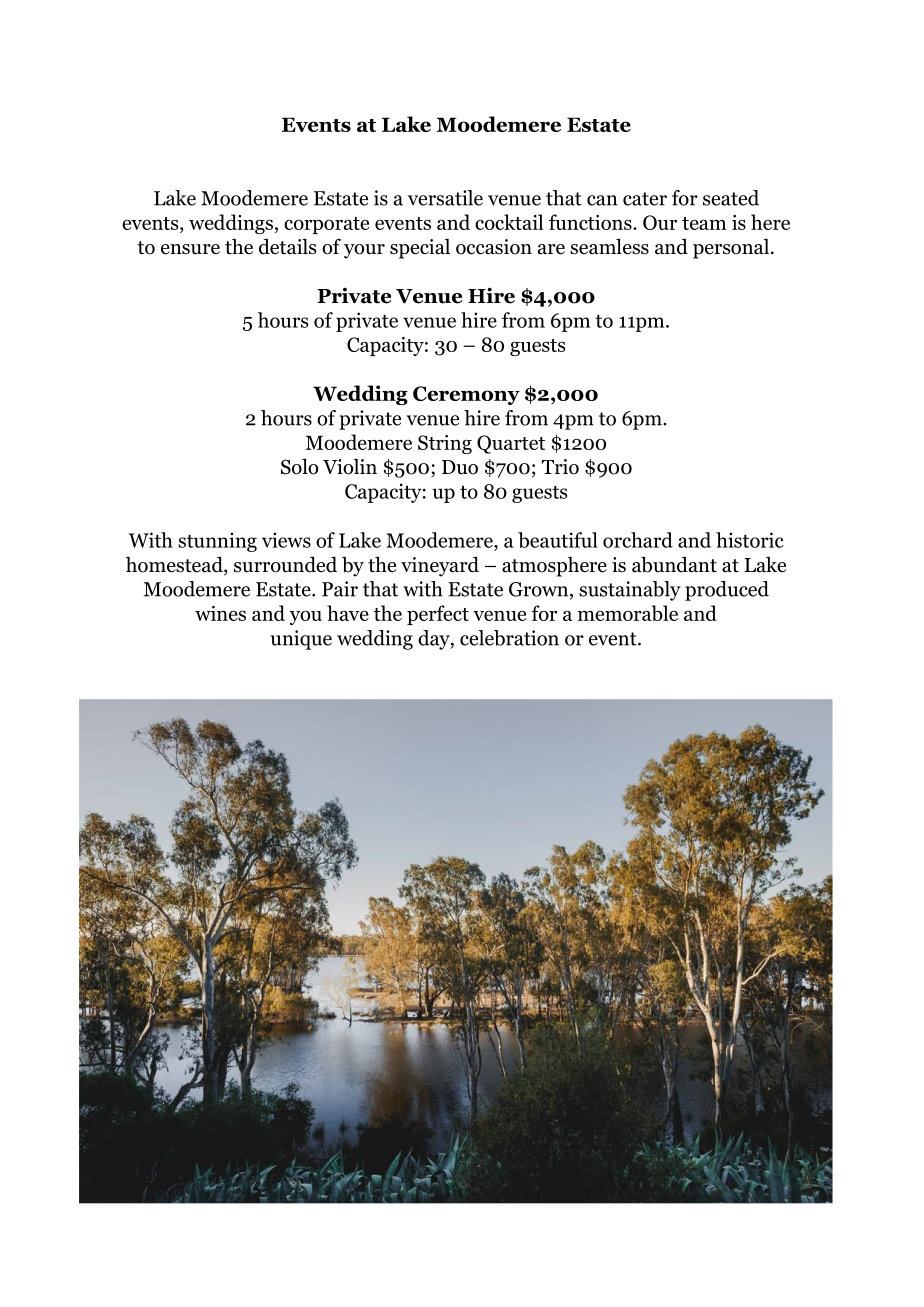  I want to click on wines, so click(220, 613).
